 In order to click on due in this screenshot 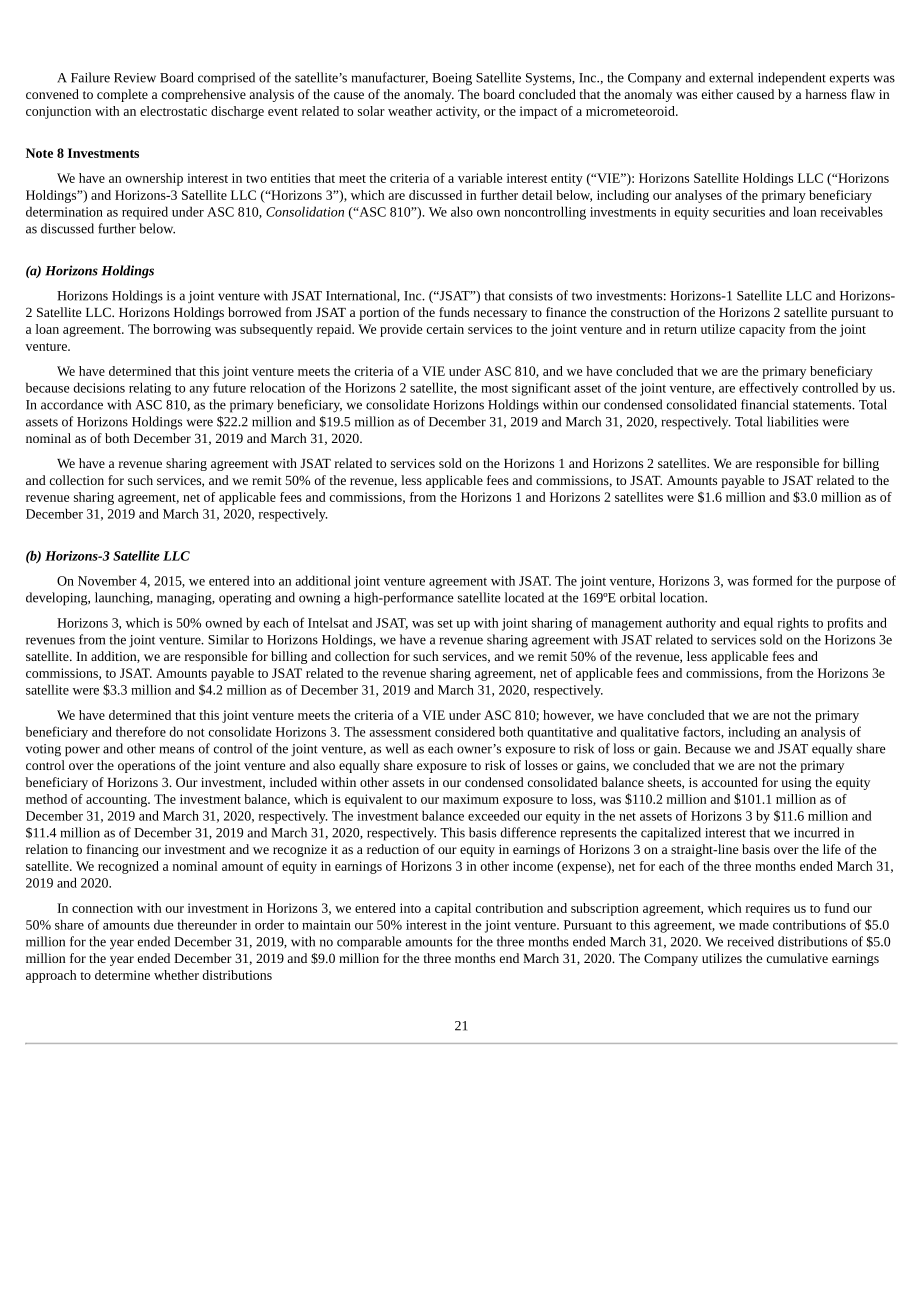, I will do `click(164, 924)`.
